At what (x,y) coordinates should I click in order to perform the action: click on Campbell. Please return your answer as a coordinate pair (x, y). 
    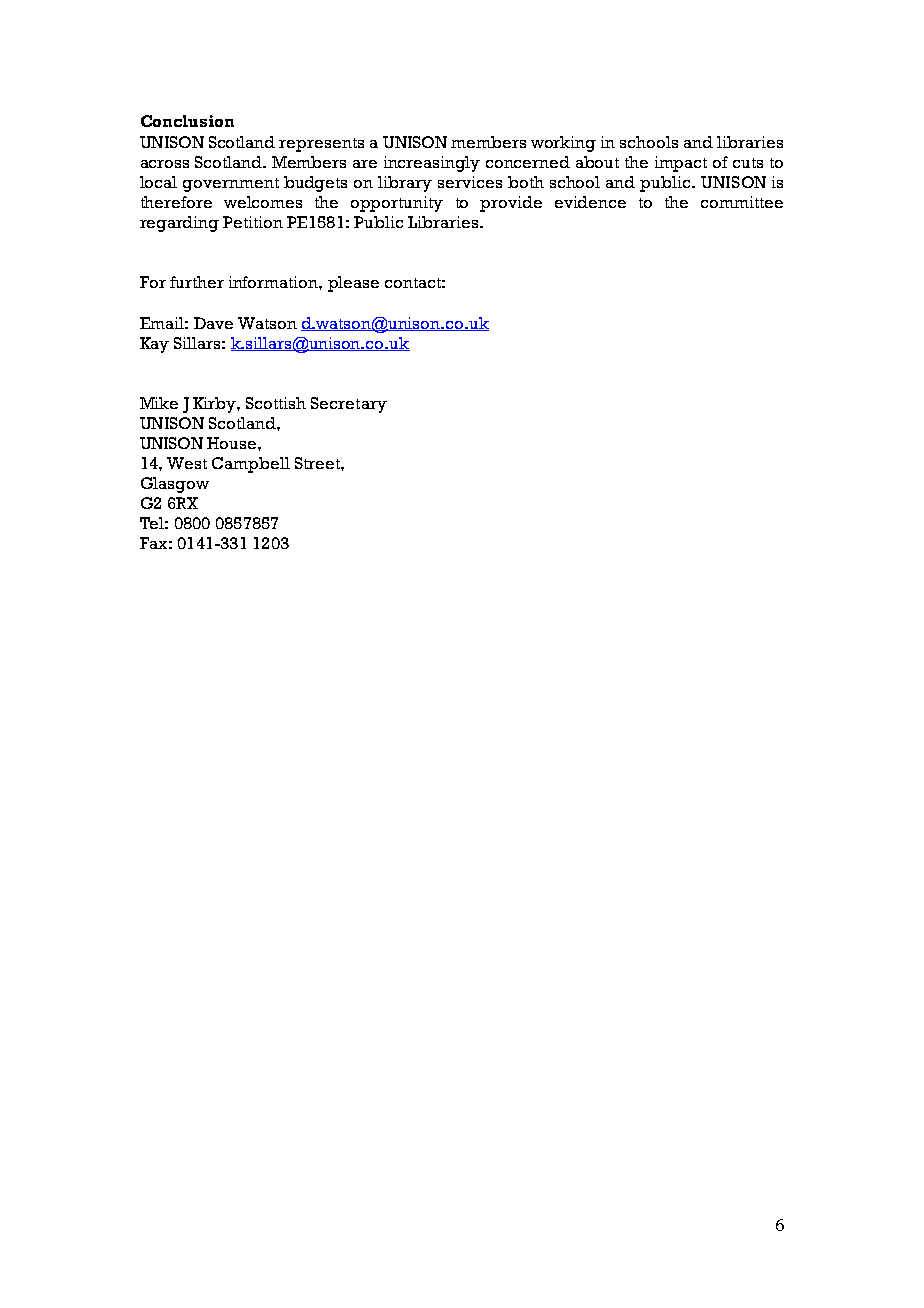
    Looking at the image, I should click on (251, 465).
